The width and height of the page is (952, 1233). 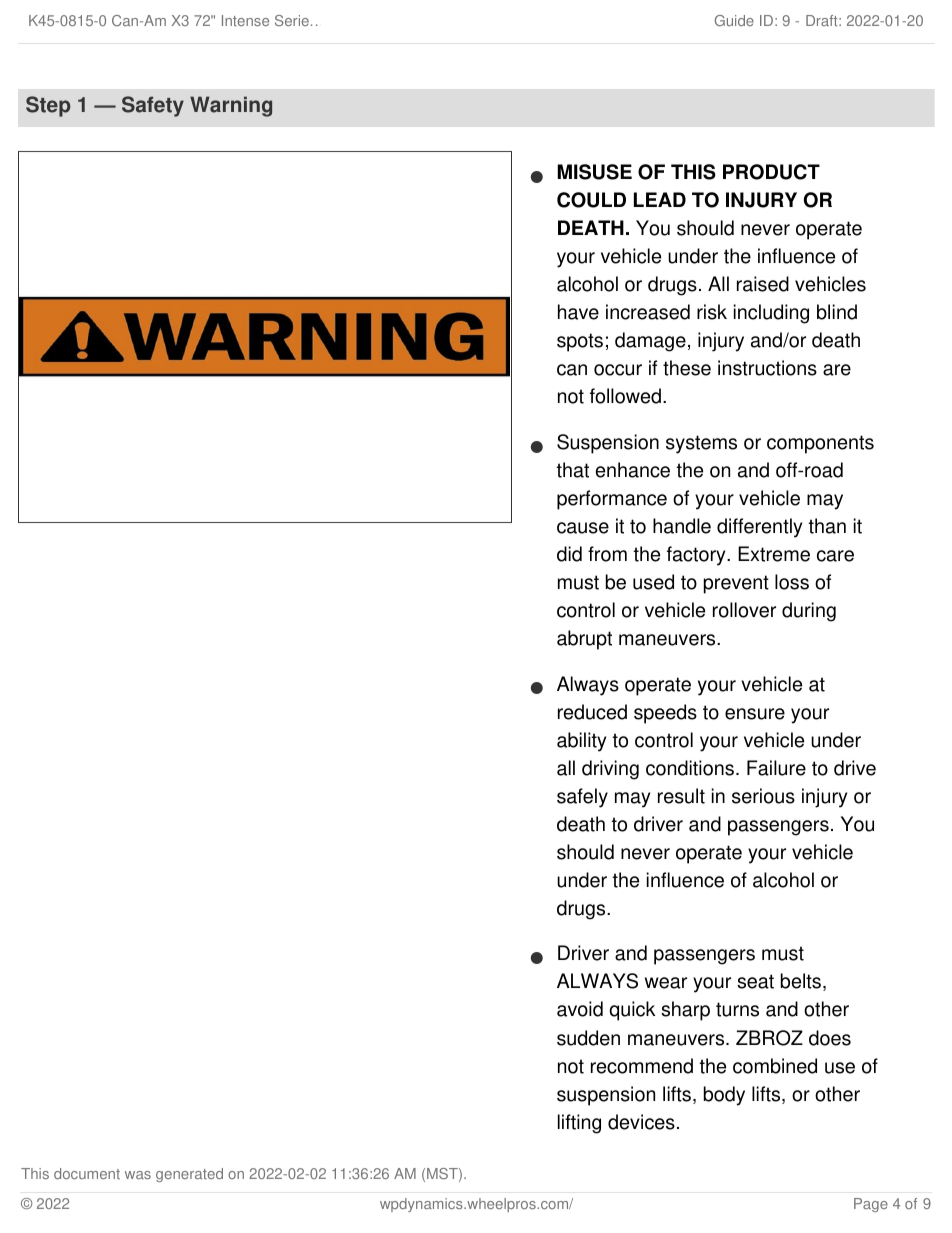 I want to click on Guide, so click(x=734, y=20).
